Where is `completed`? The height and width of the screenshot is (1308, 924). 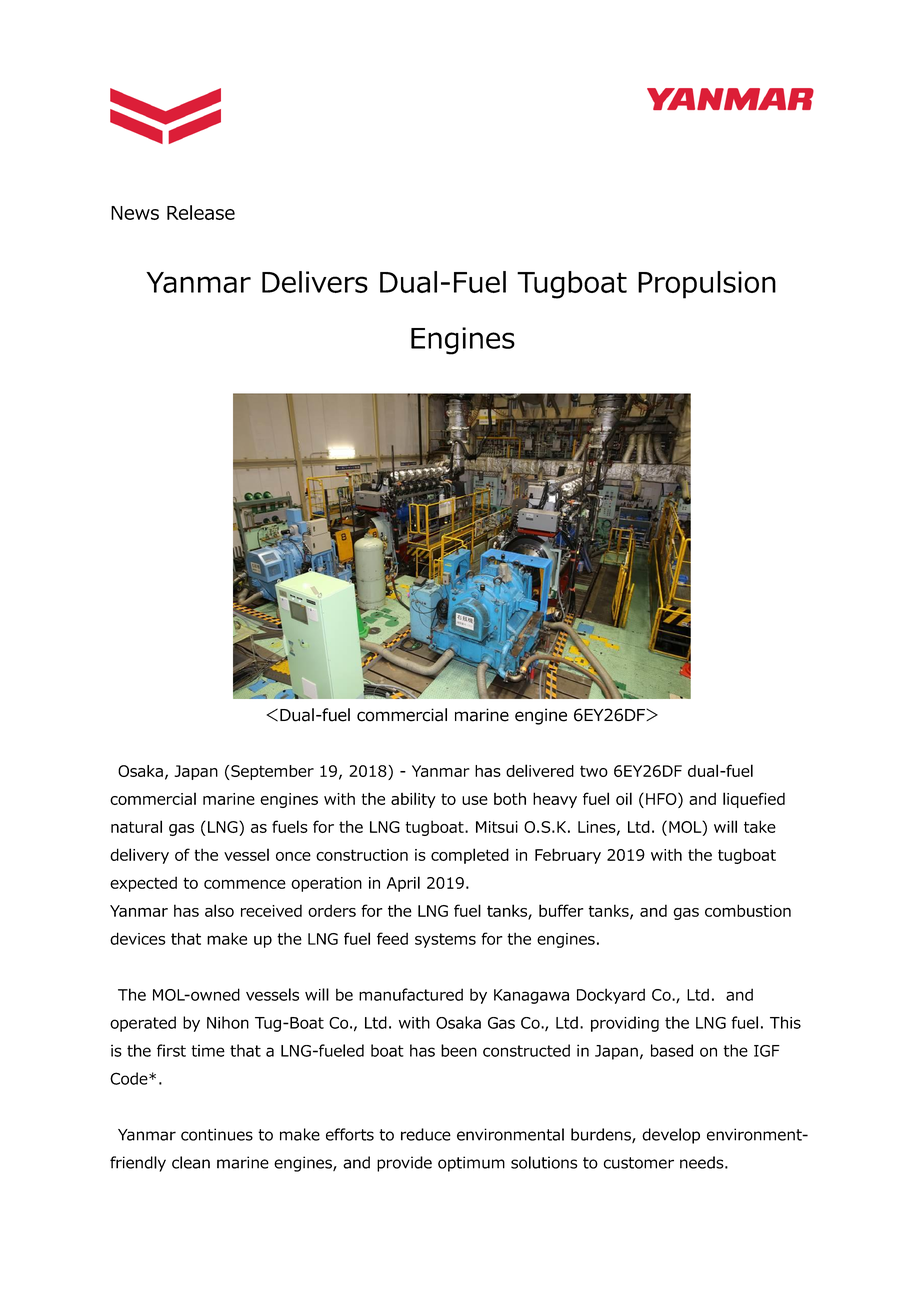
completed is located at coordinates (470, 856).
